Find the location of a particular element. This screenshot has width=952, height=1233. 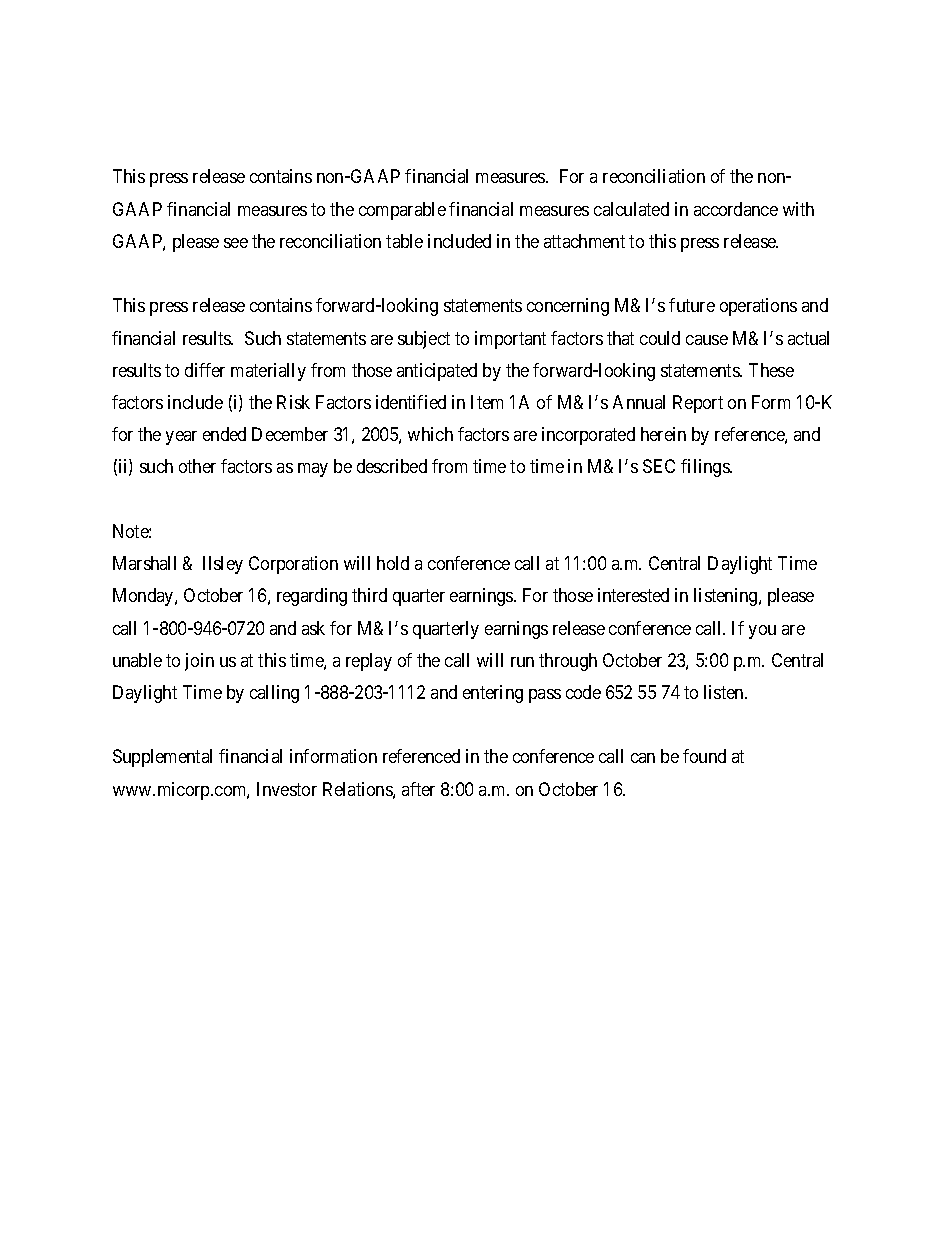

accordance is located at coordinates (736, 209).
